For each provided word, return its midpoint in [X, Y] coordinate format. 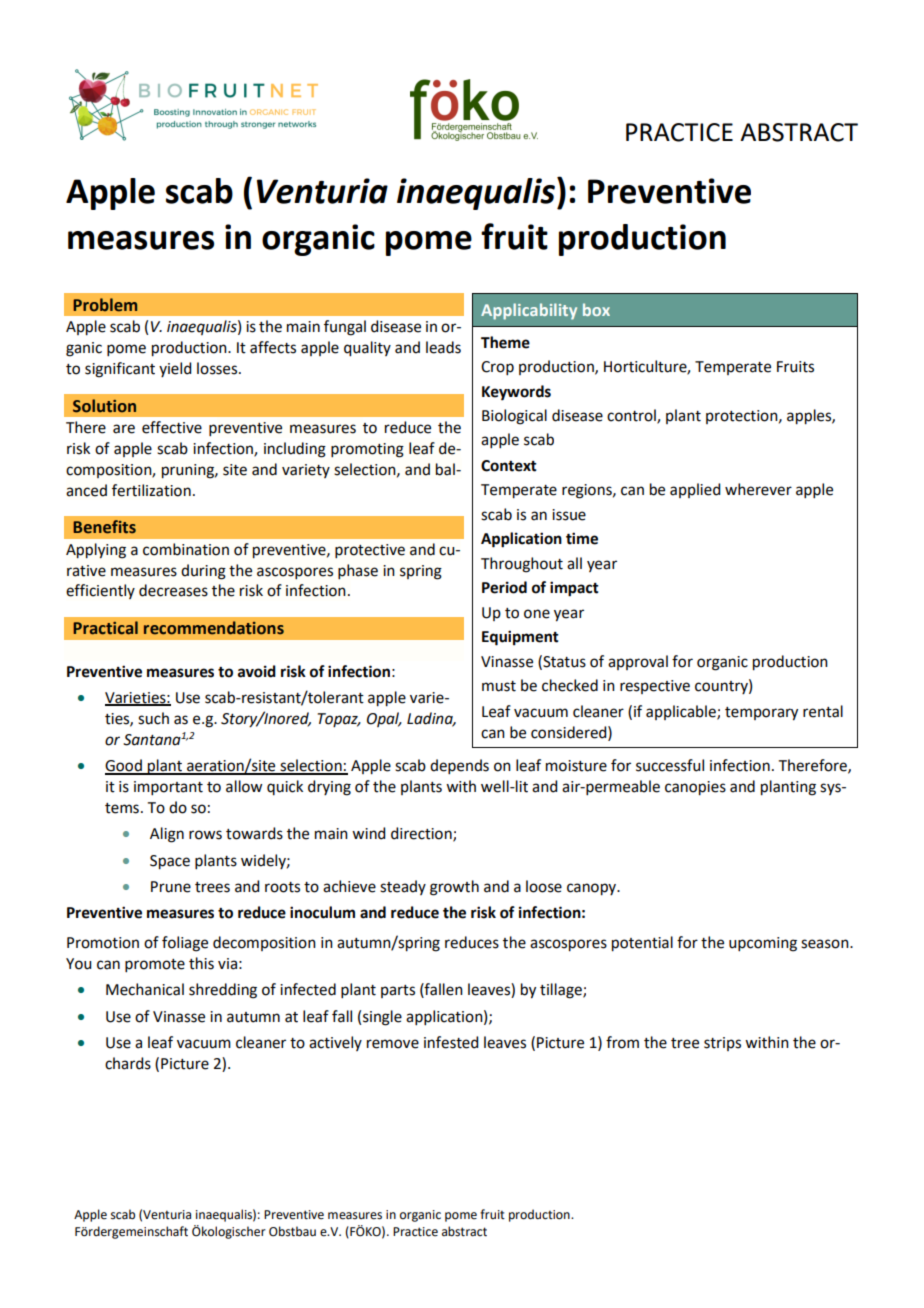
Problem [105, 305]
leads [443, 347]
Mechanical [145, 989]
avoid [257, 671]
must [499, 686]
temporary [761, 714]
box [596, 309]
